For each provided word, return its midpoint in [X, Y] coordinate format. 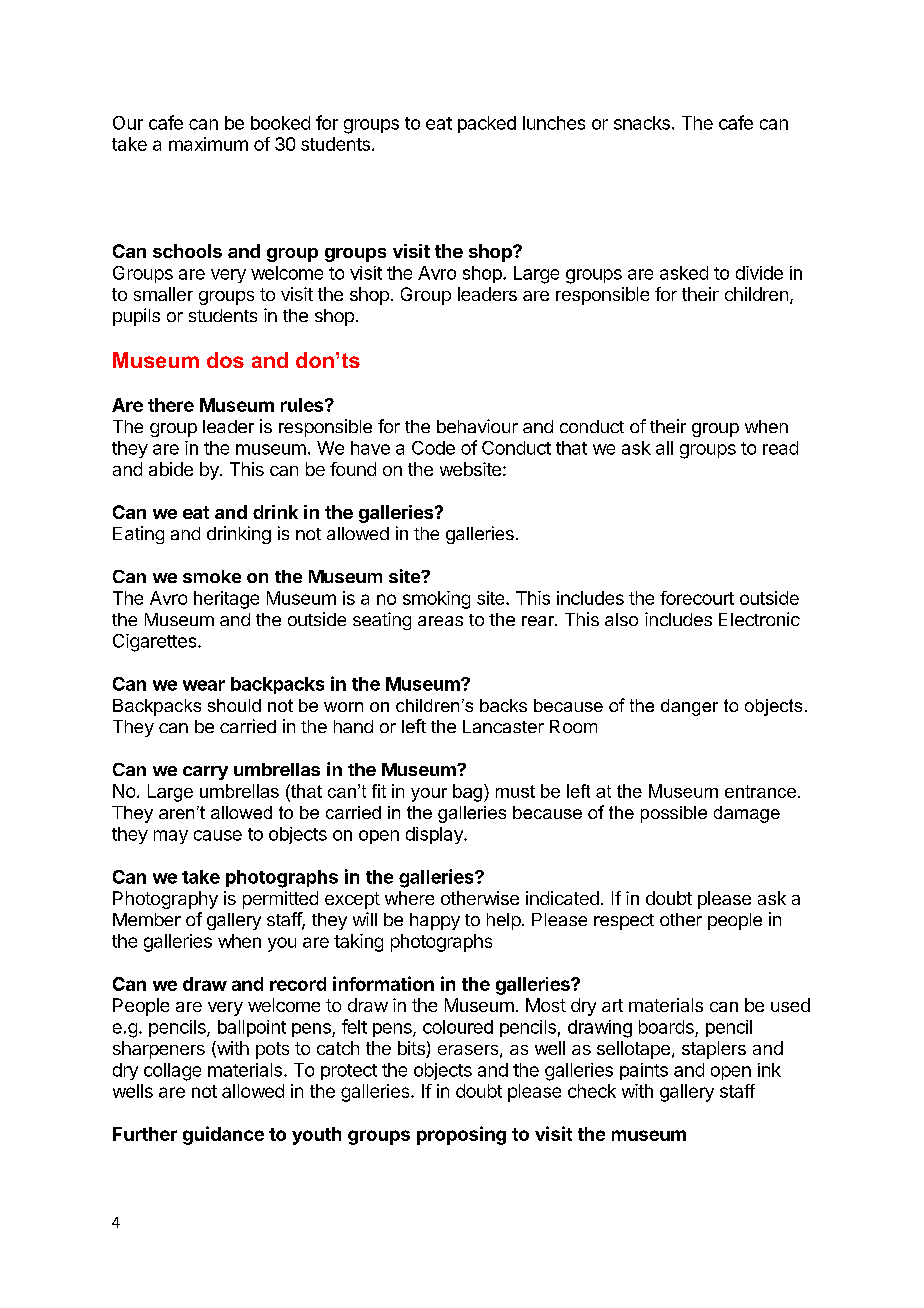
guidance [223, 1135]
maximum [208, 144]
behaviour [477, 426]
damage [747, 814]
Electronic [759, 619]
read [780, 448]
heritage [226, 600]
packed [487, 124]
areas [440, 621]
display [435, 835]
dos [225, 360]
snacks [642, 123]
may [171, 837]
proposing [461, 1135]
